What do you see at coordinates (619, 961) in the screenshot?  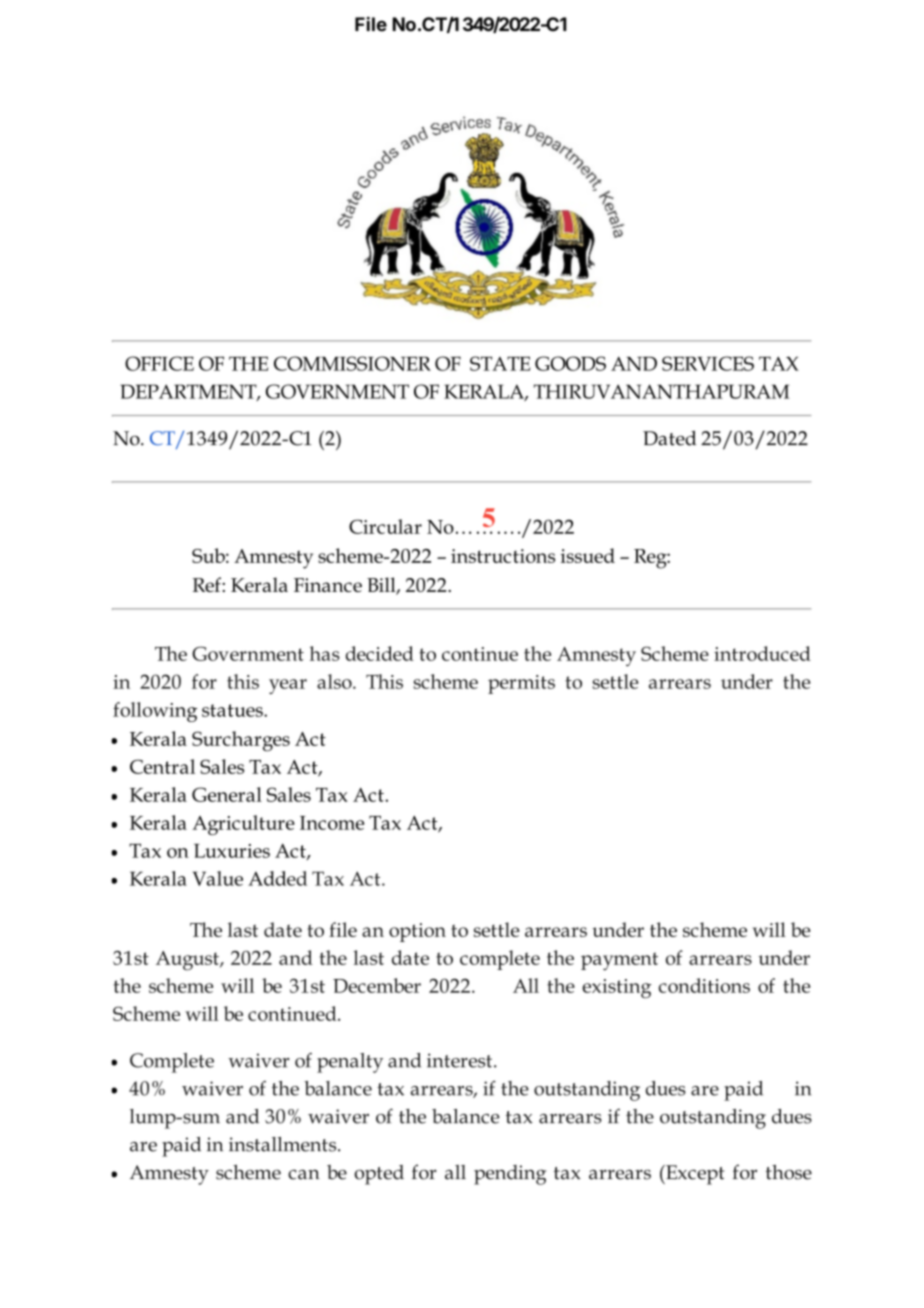 I see `payment` at bounding box center [619, 961].
